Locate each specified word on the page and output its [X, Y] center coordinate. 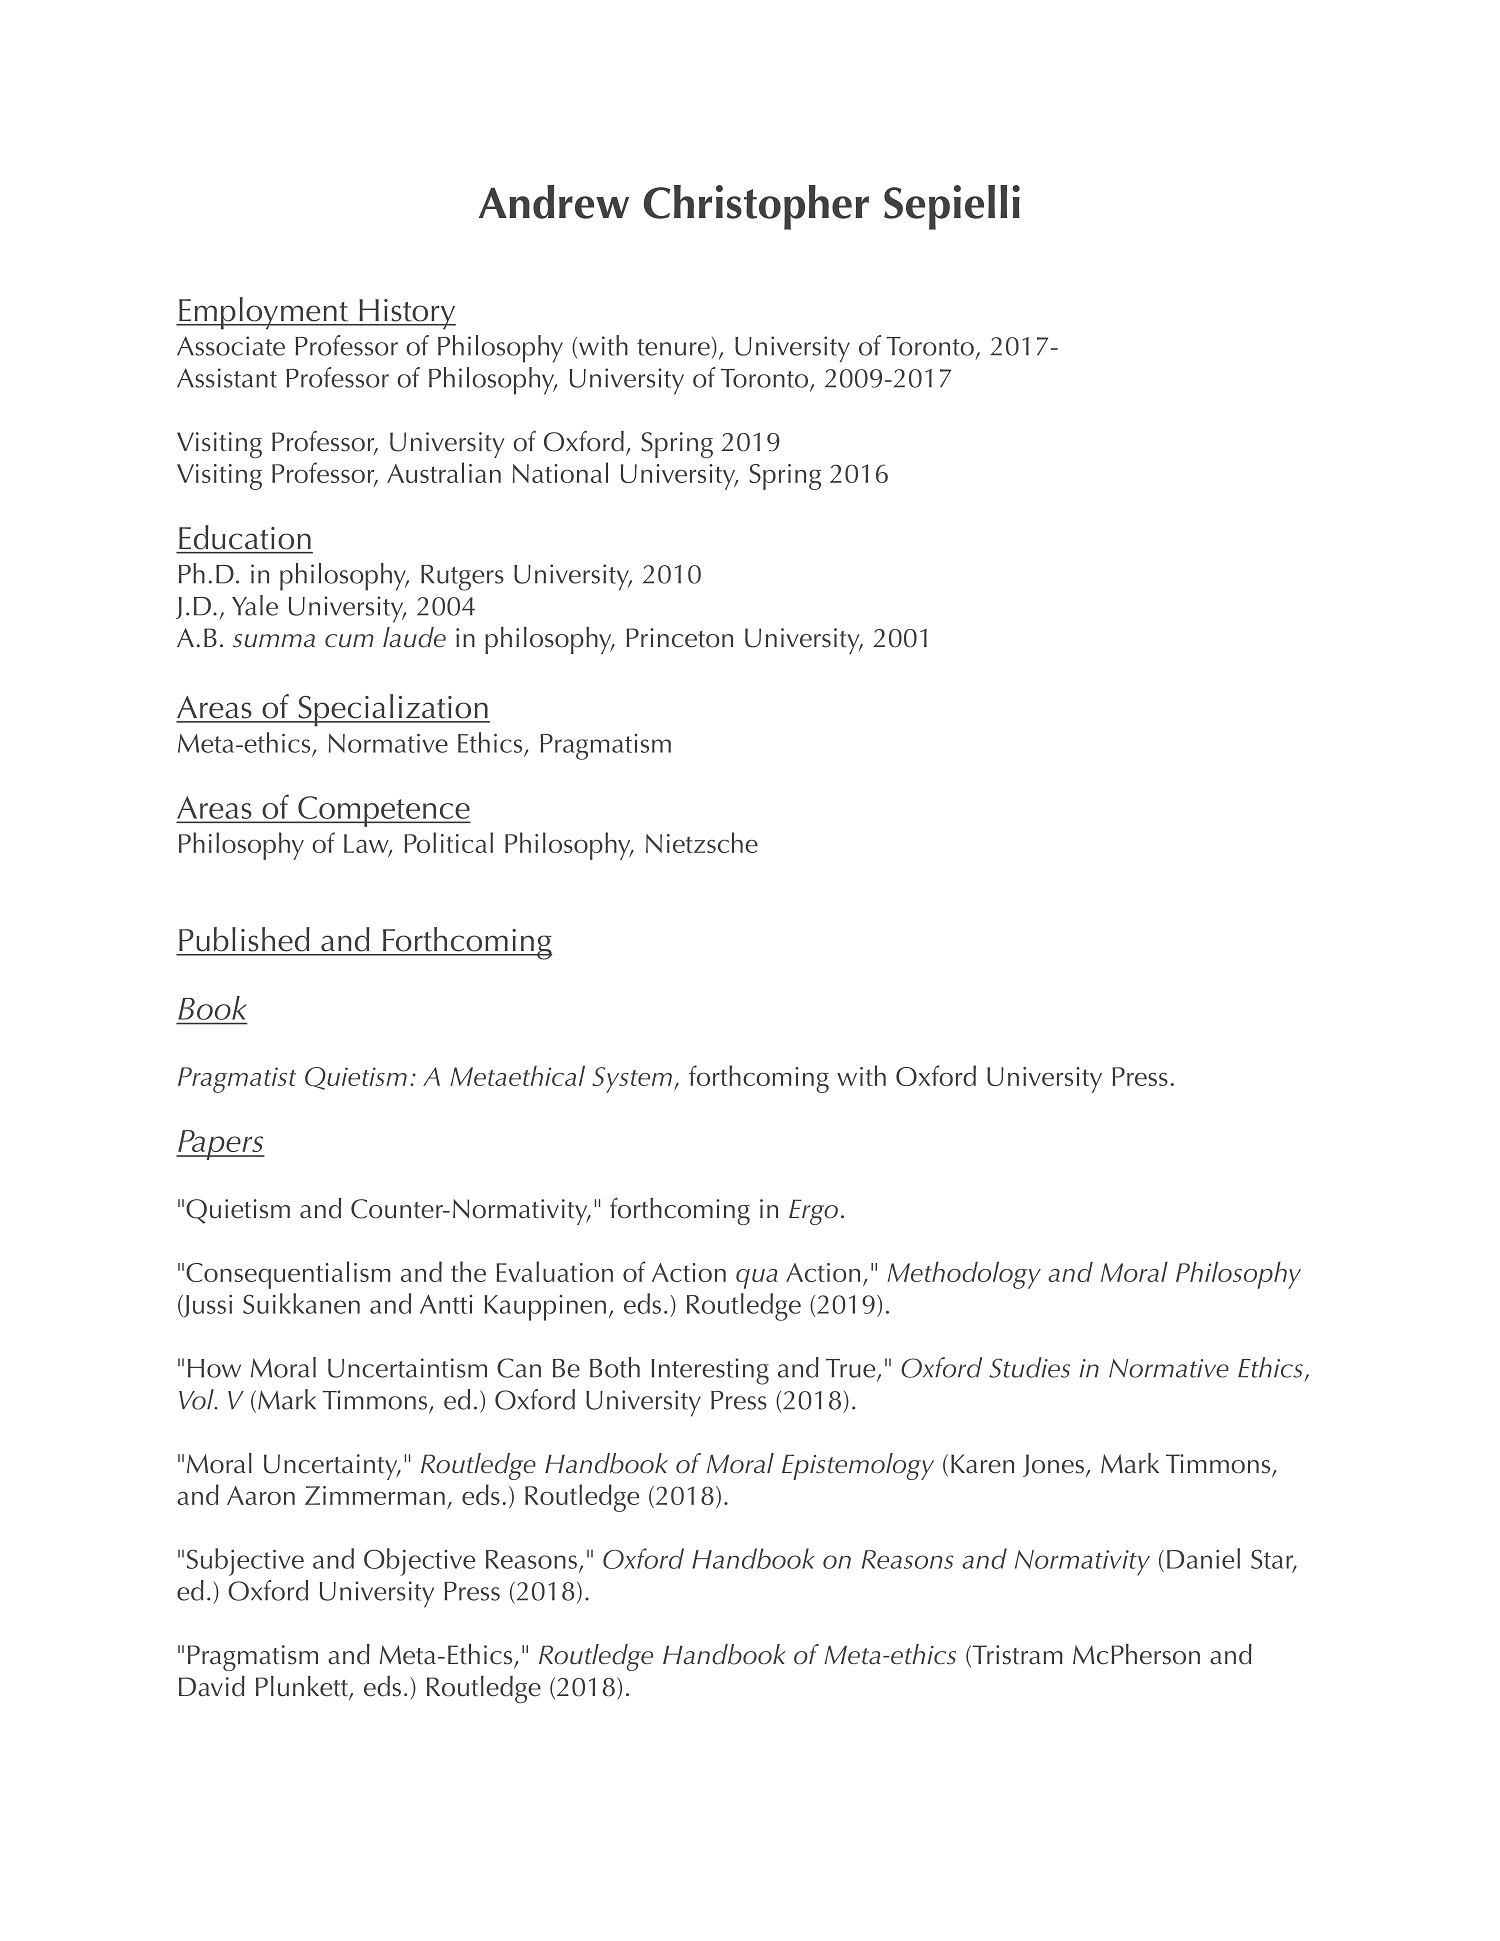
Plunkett [303, 1687]
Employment [263, 313]
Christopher [756, 207]
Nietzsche [702, 842]
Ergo [813, 1212]
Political [448, 842]
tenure [673, 347]
